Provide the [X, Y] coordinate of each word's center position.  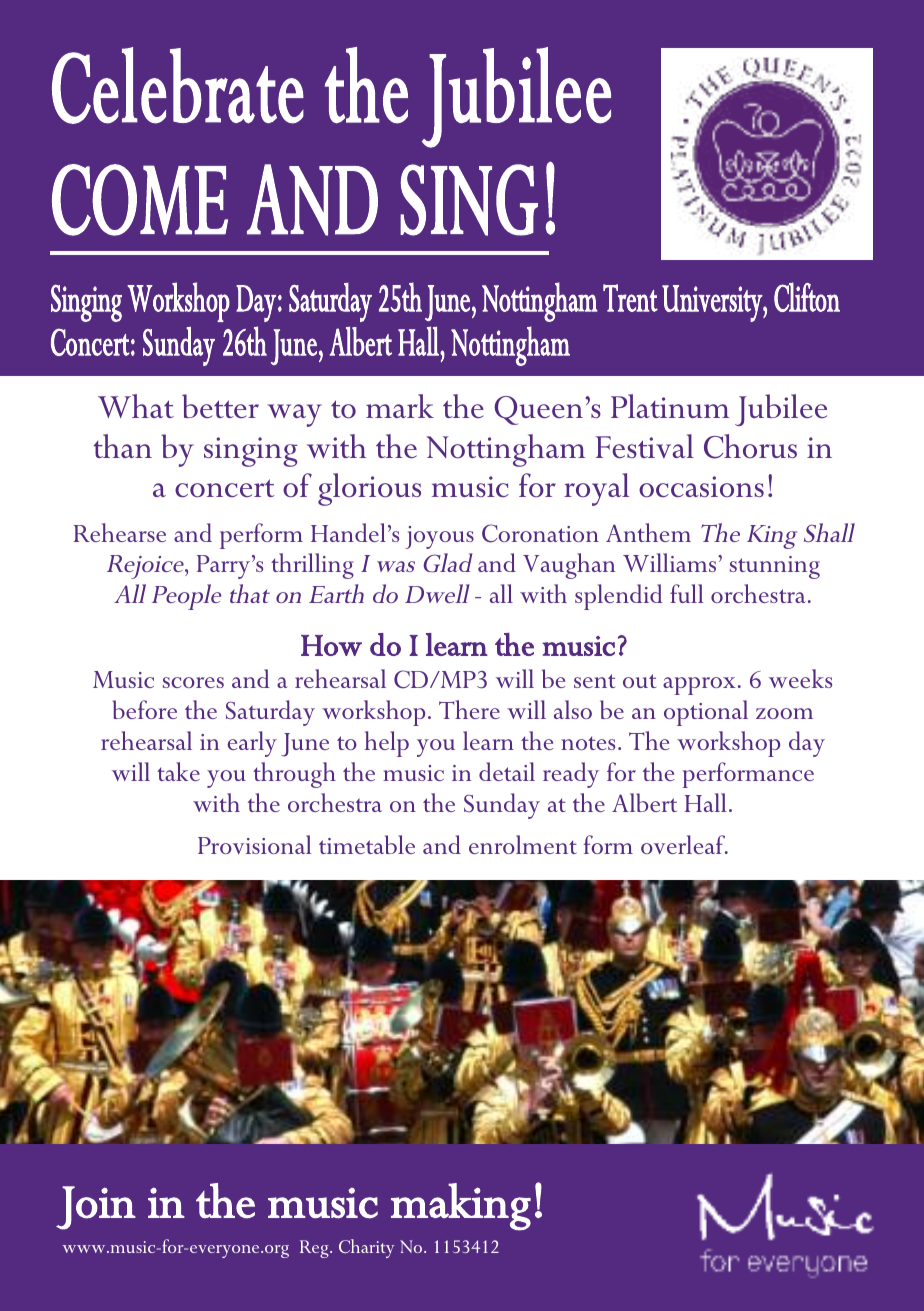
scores [193, 682]
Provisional [254, 844]
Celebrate [178, 85]
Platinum [670, 406]
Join [96, 1208]
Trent [630, 298]
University [713, 303]
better [220, 406]
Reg [315, 1249]
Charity [366, 1248]
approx [699, 686]
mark [400, 406]
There [469, 709]
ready [571, 775]
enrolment [523, 844]
